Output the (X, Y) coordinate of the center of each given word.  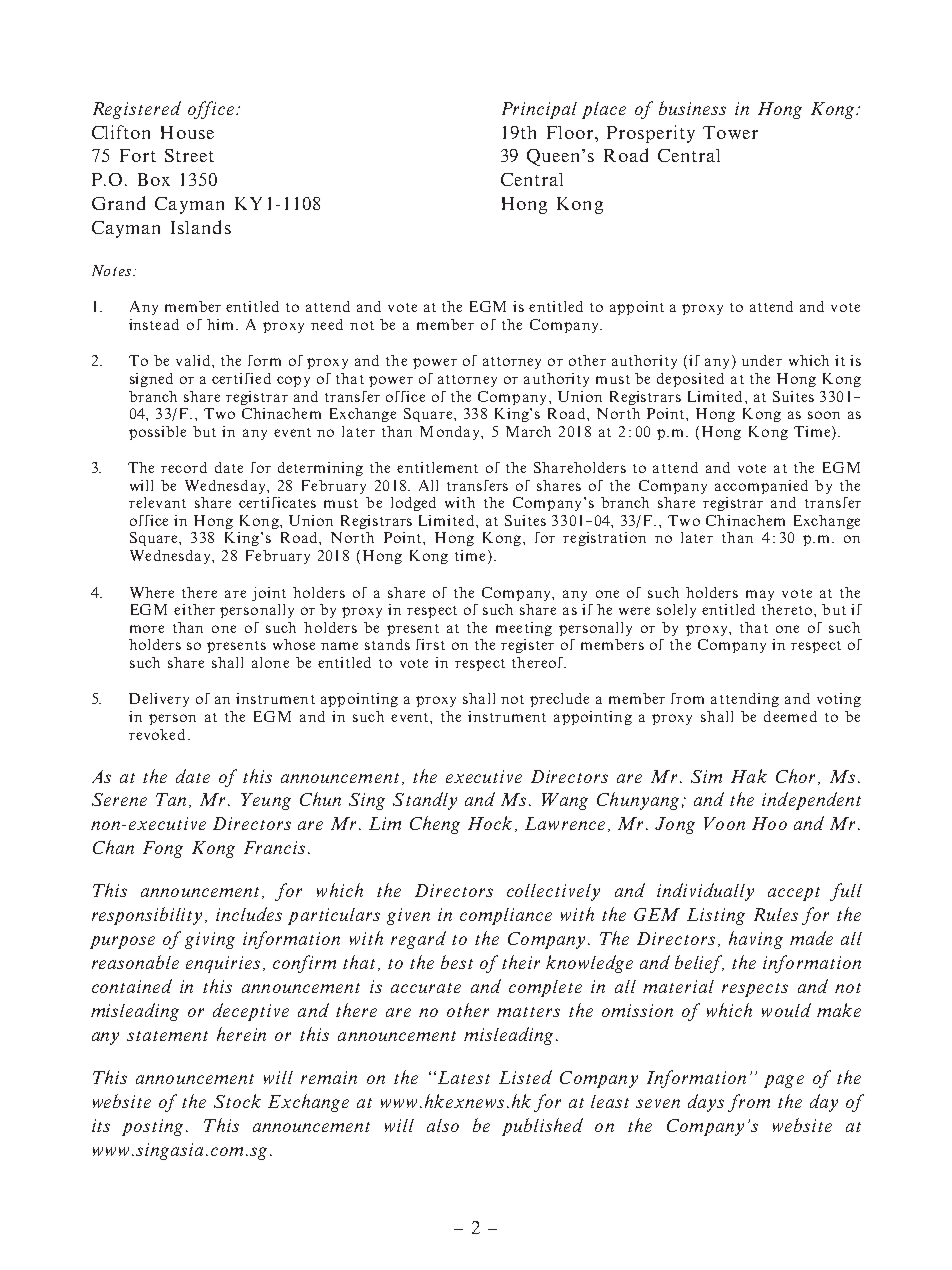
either (194, 609)
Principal (539, 110)
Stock (237, 1101)
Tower (730, 132)
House (187, 132)
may (760, 595)
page (784, 1081)
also (443, 1125)
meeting (524, 629)
